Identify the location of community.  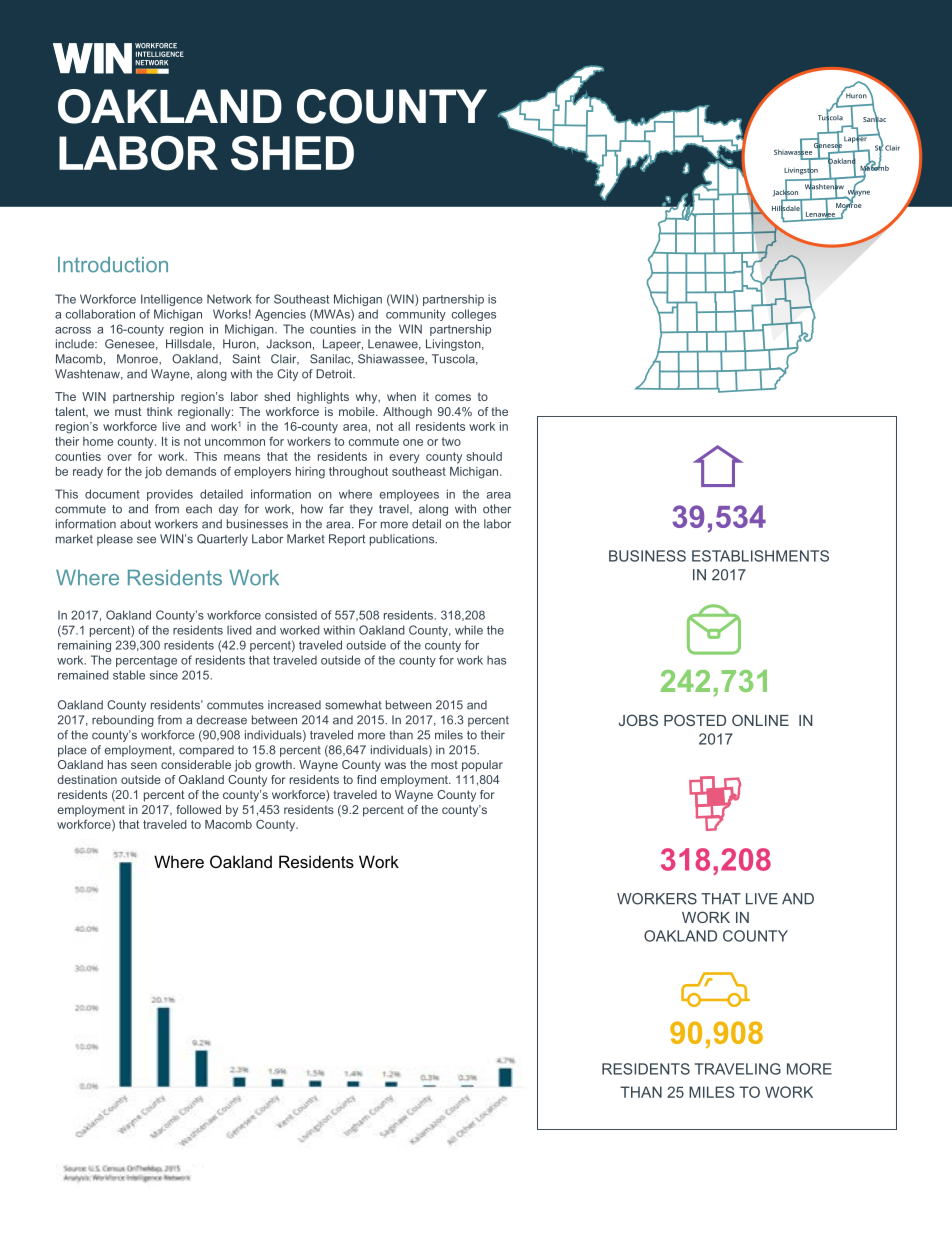
(416, 315).
